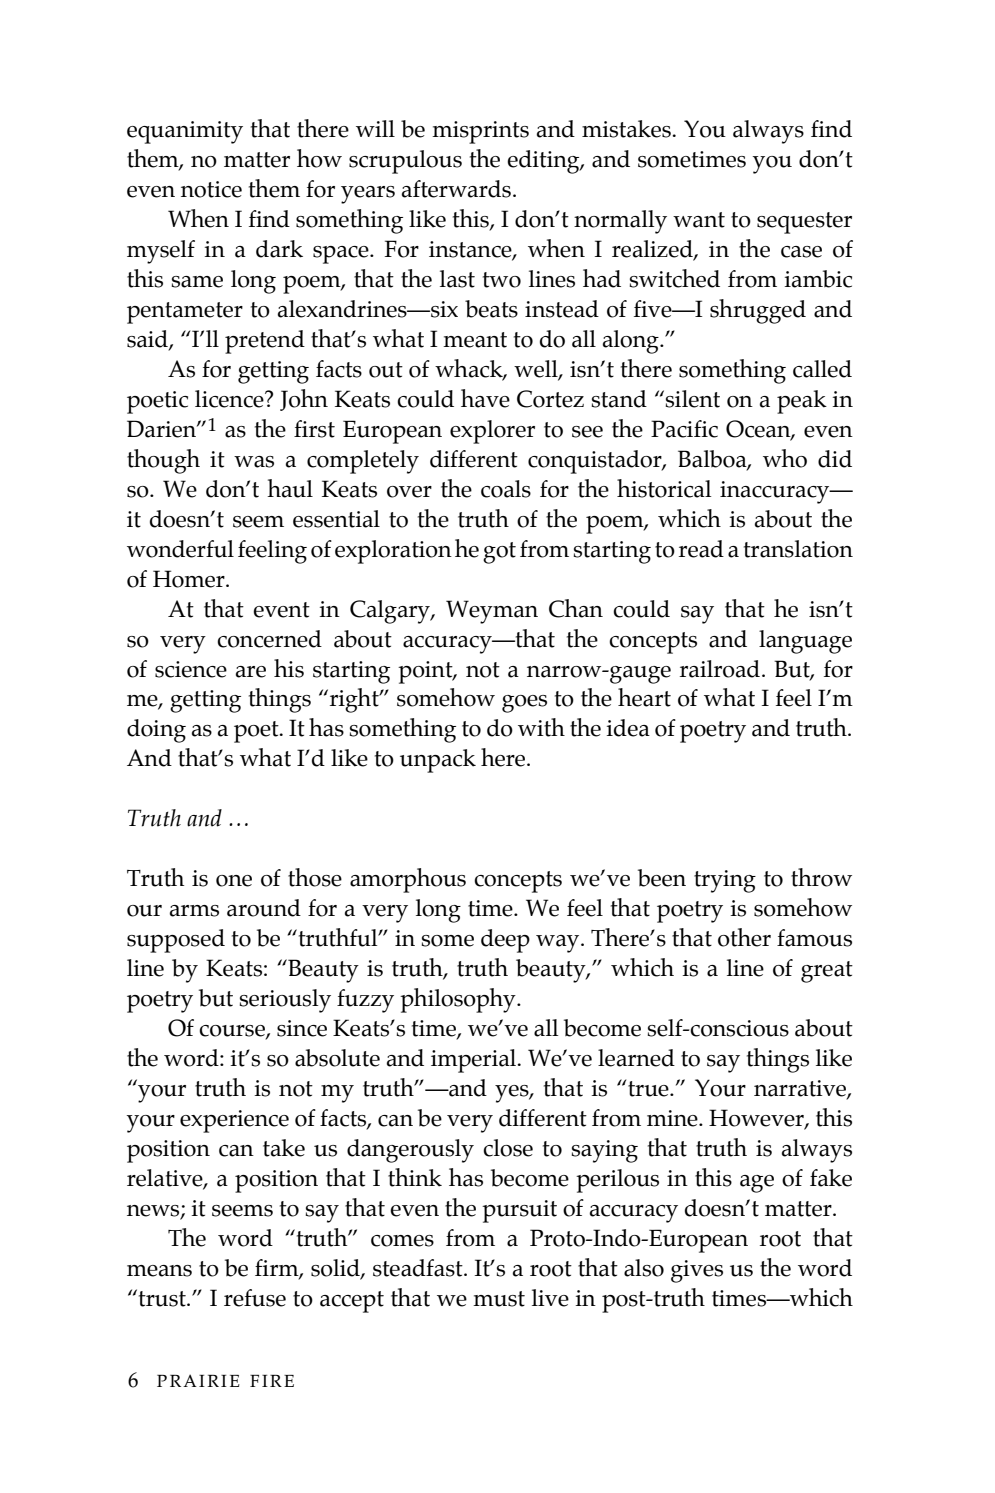  What do you see at coordinates (211, 189) in the image?
I see `notice` at bounding box center [211, 189].
